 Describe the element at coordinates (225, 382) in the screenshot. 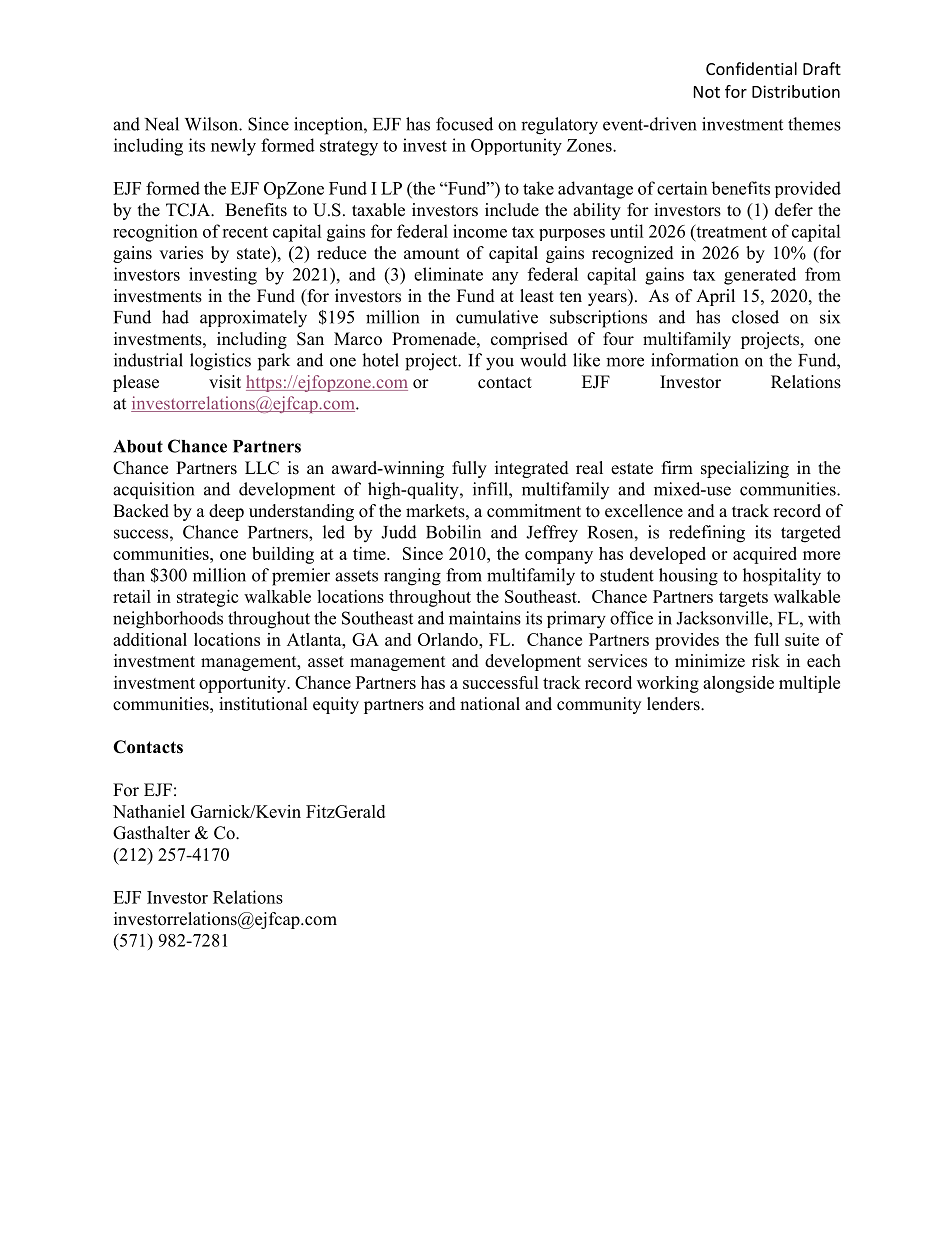

I see `visit` at that location.
